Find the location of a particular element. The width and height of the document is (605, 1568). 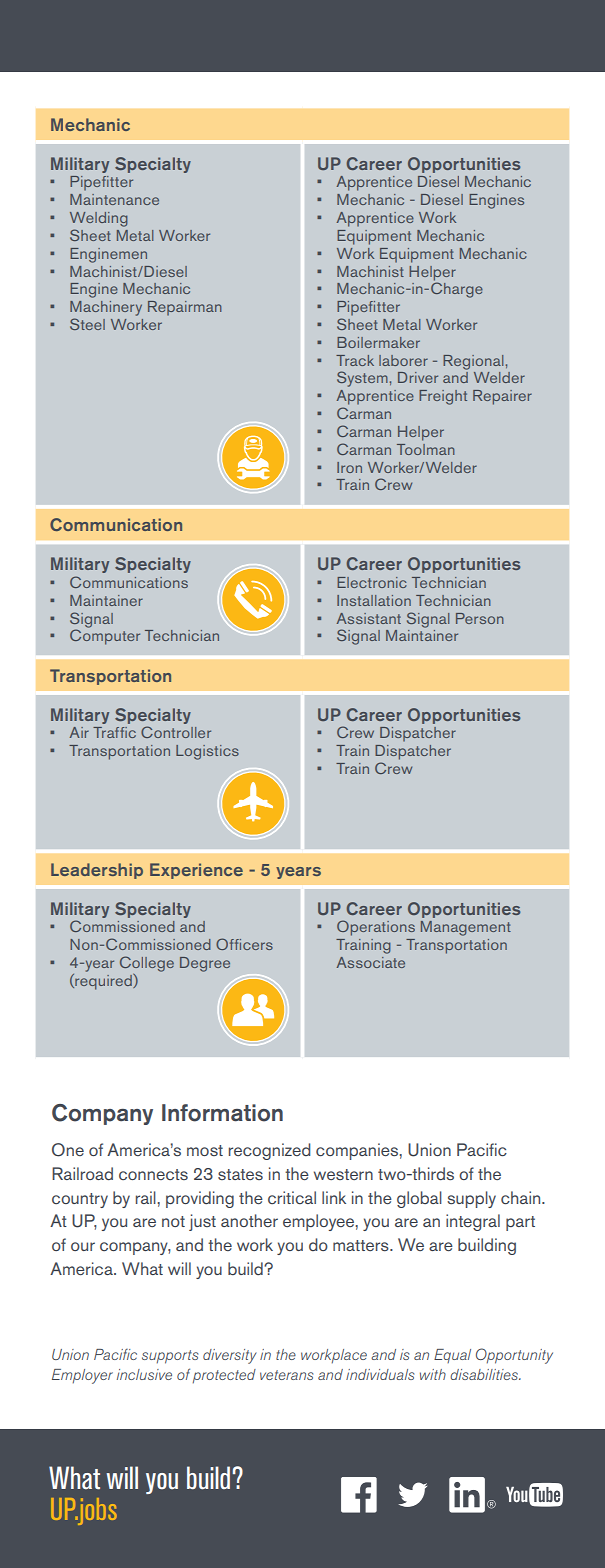

veterans is located at coordinates (286, 1375).
